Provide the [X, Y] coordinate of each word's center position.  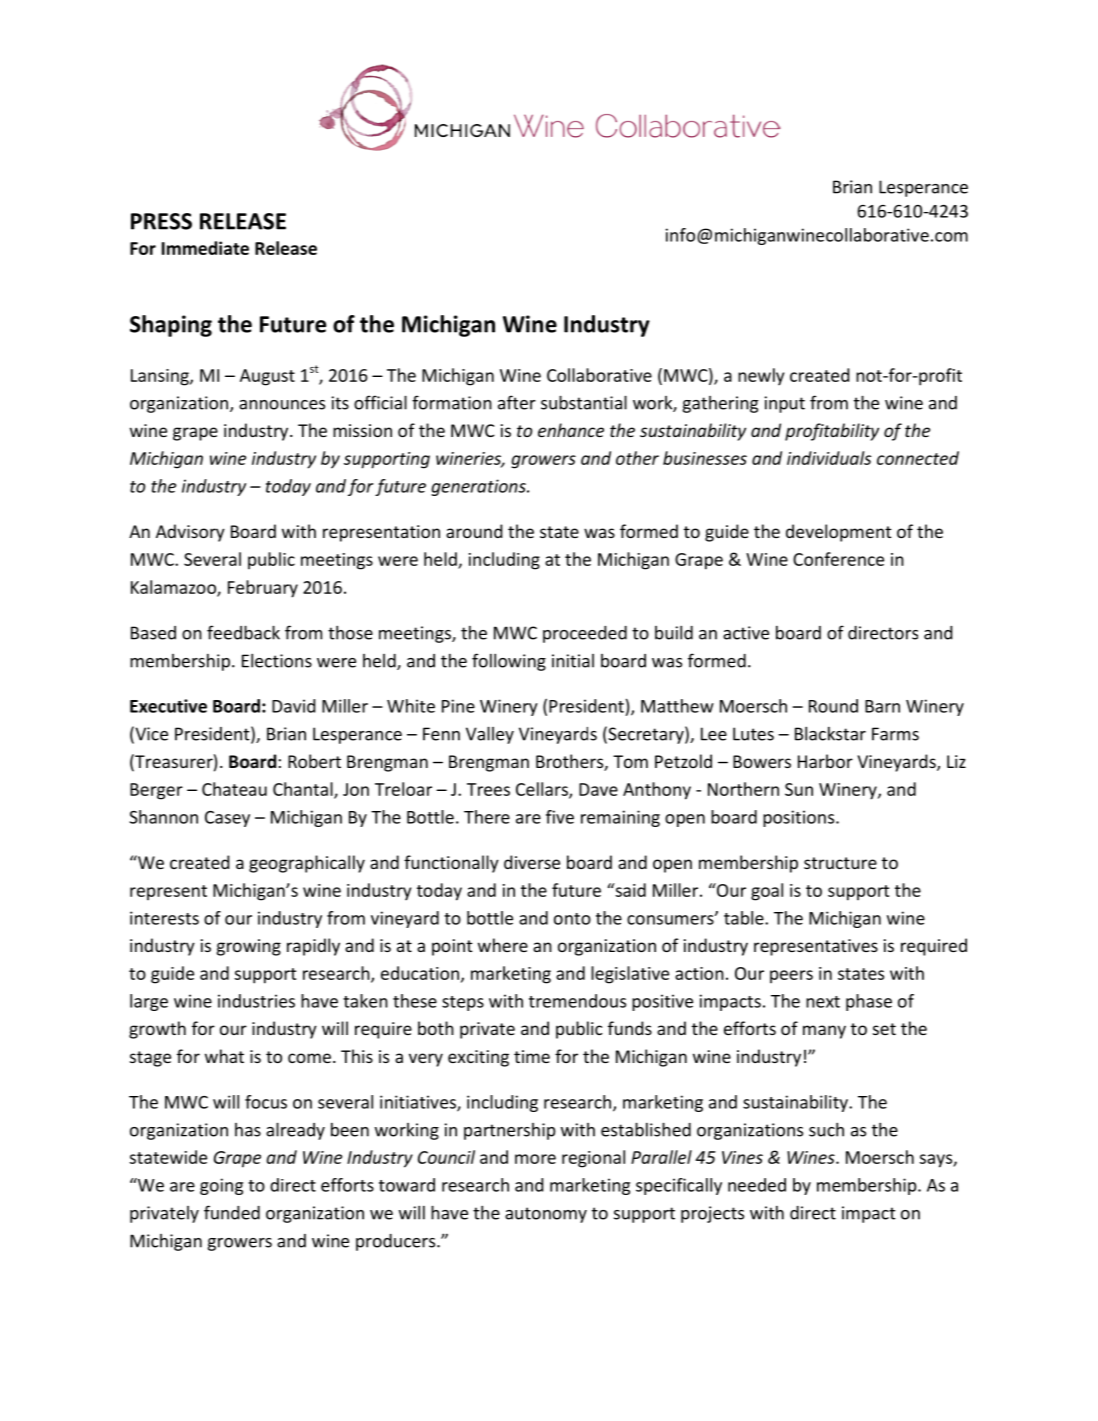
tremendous [577, 1001]
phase [869, 1002]
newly [761, 376]
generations [479, 487]
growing [249, 947]
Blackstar [830, 733]
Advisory [190, 533]
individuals [829, 458]
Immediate [205, 248]
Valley [490, 735]
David [293, 706]
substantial [584, 402]
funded [232, 1212]
